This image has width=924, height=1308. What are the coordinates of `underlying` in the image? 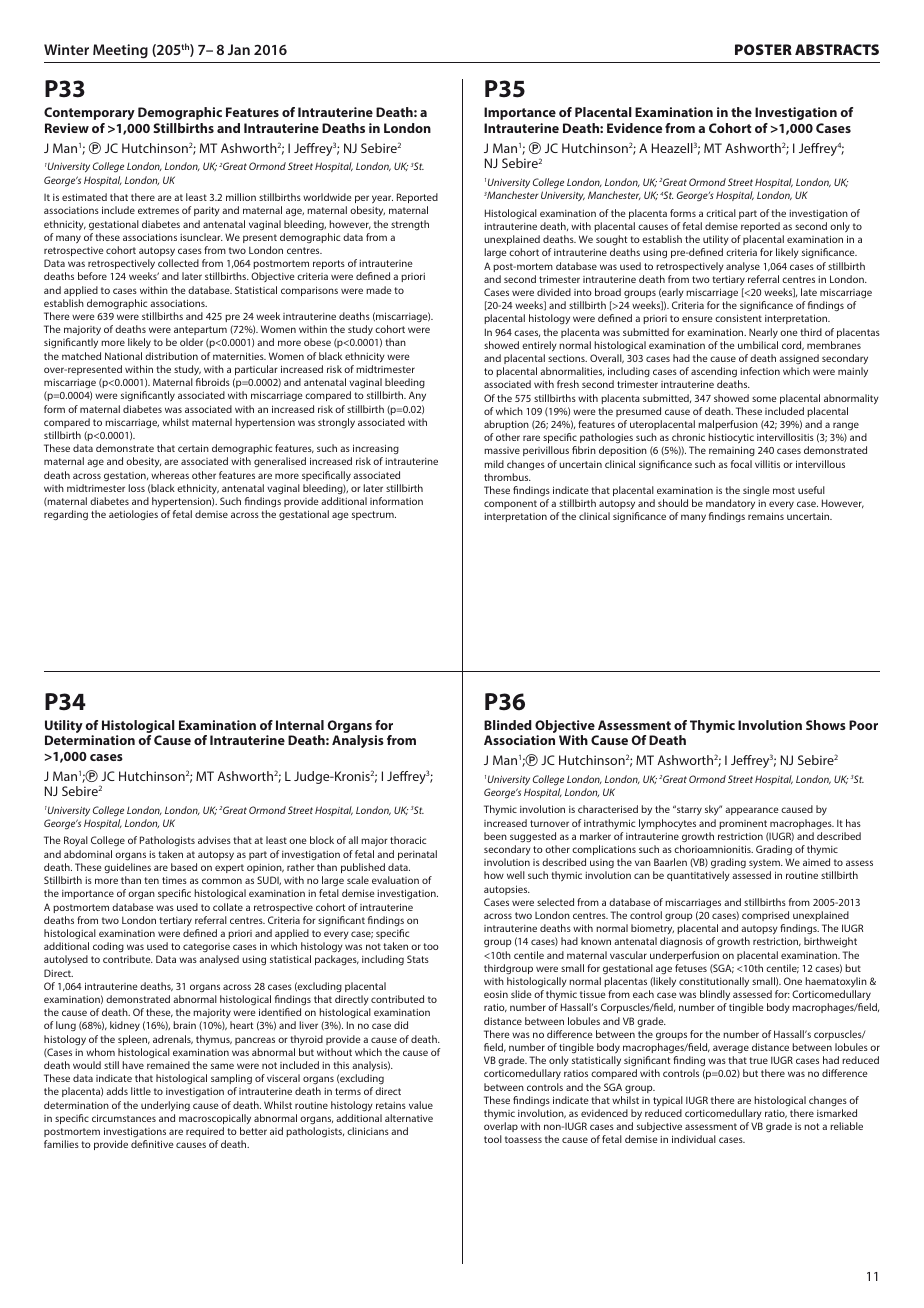 It's located at (165, 1106).
